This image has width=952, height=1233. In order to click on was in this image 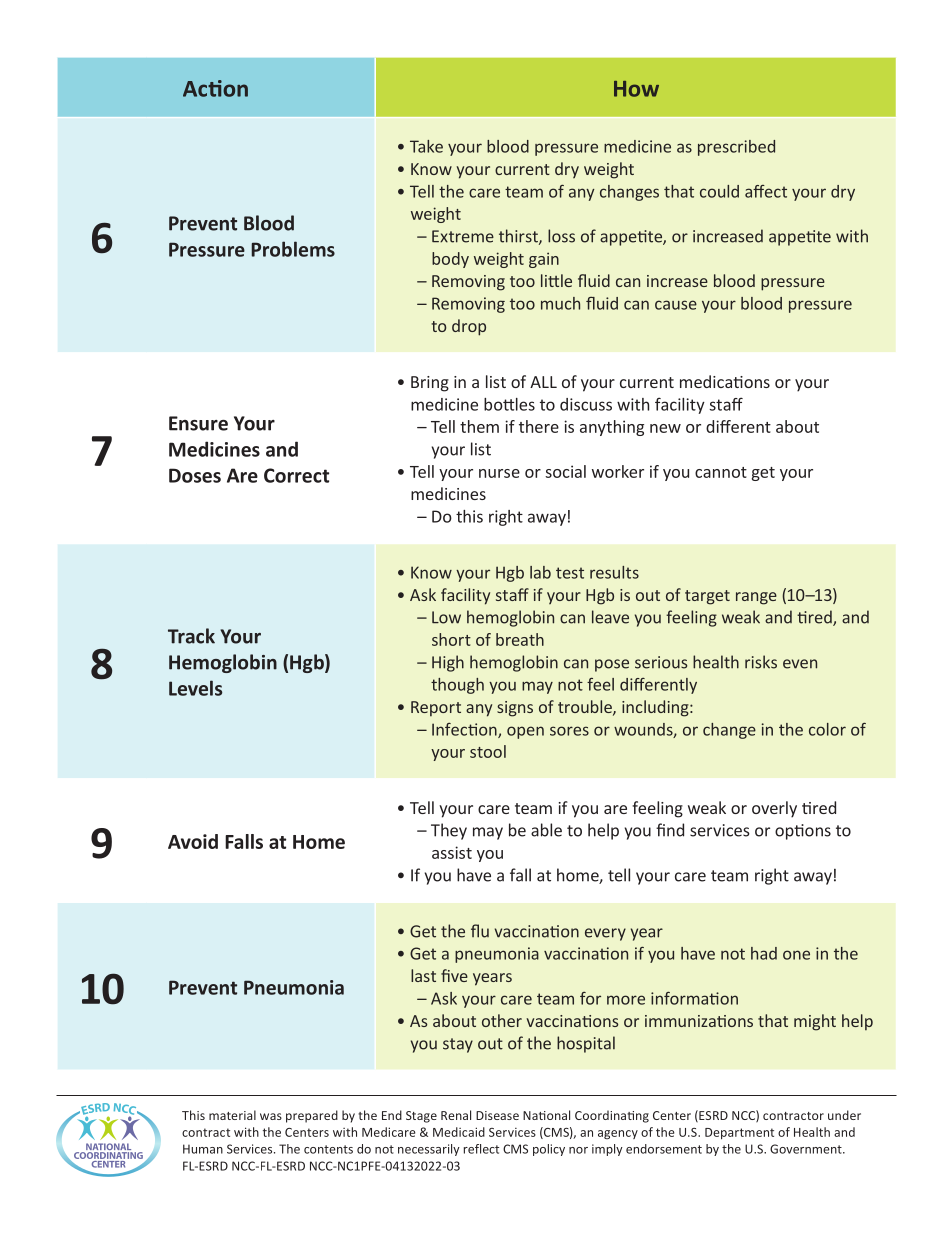, I will do `click(271, 1116)`.
